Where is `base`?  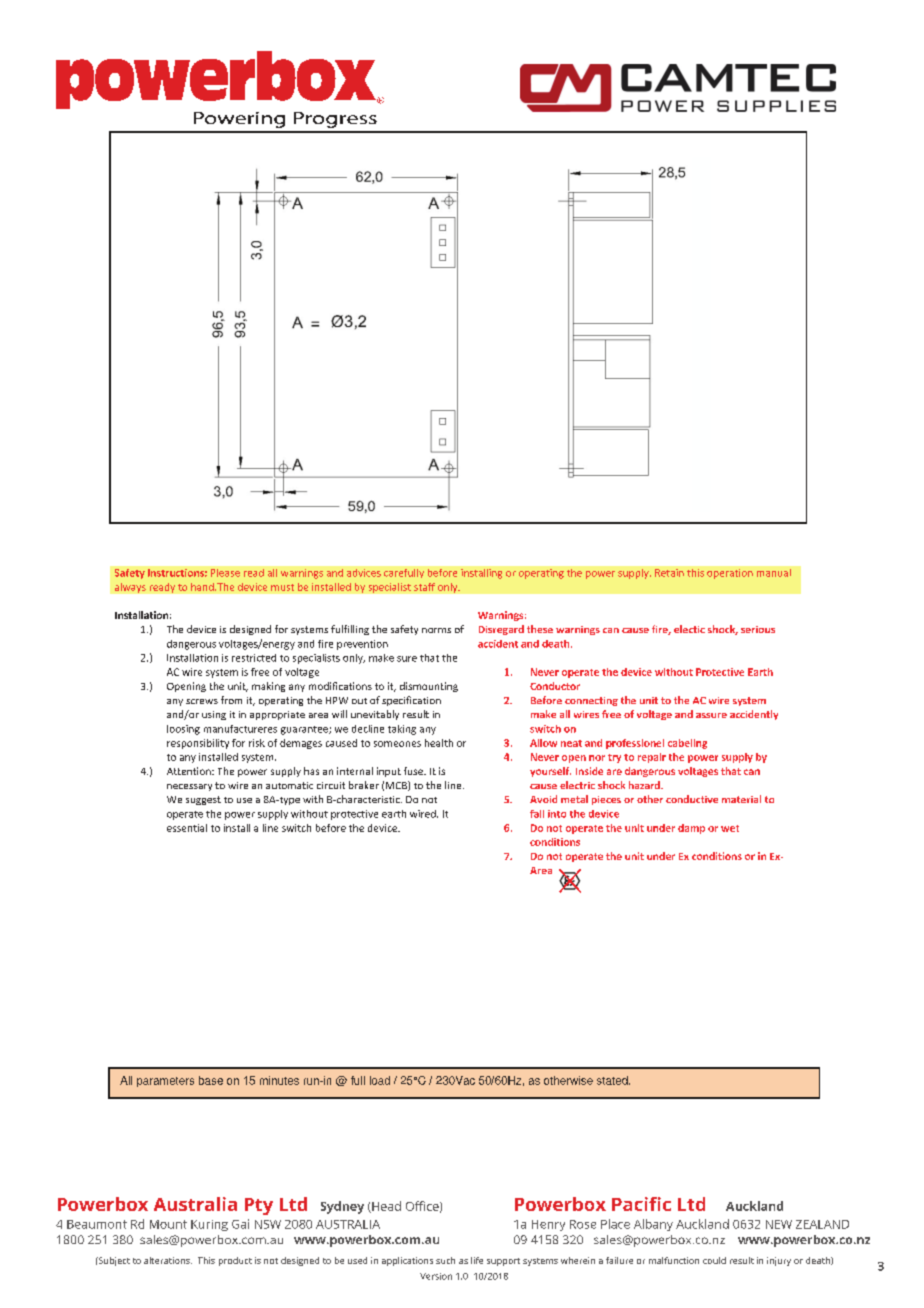 base is located at coordinates (211, 1080).
